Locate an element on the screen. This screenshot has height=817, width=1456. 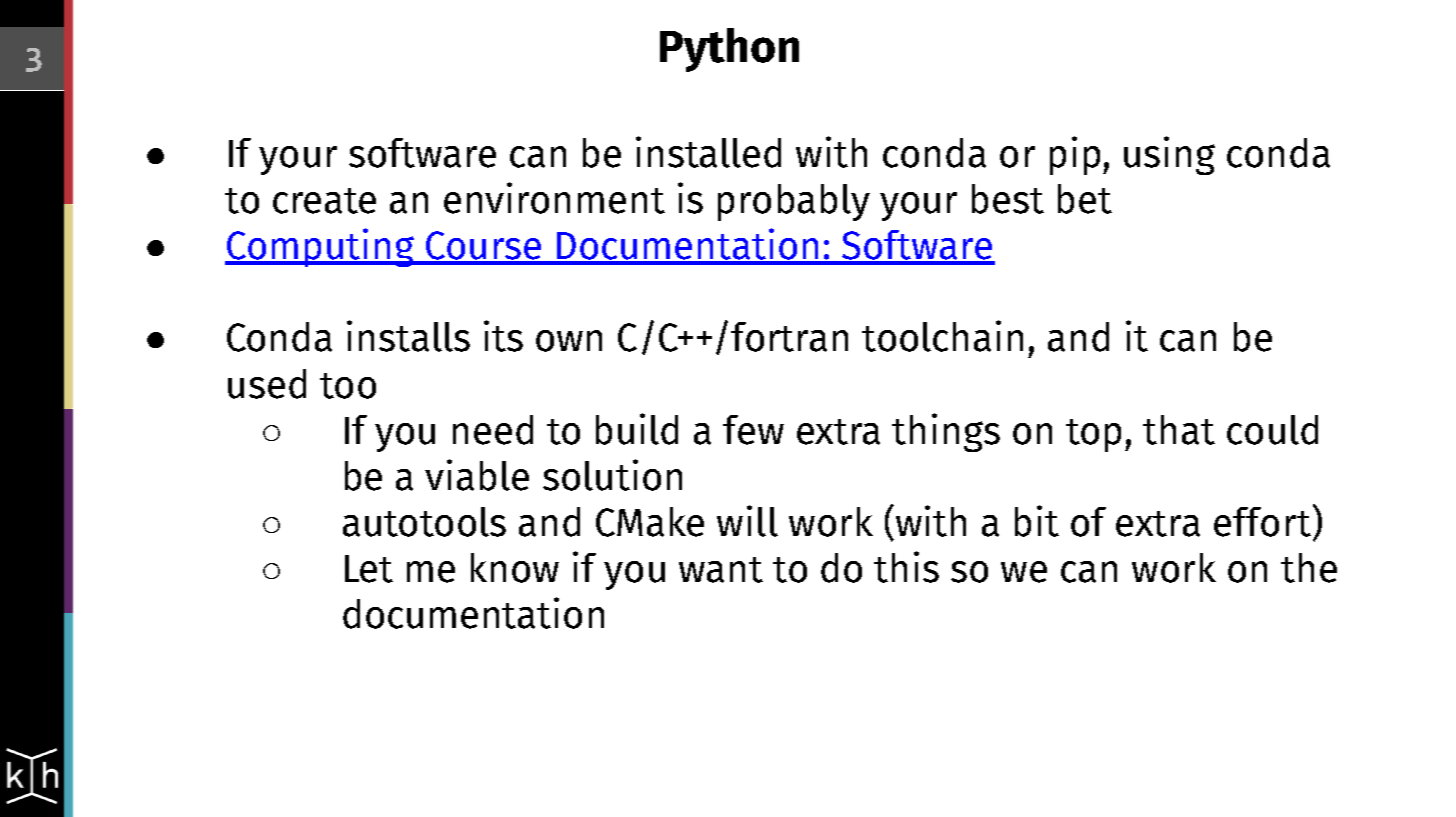
using is located at coordinates (1169, 155).
